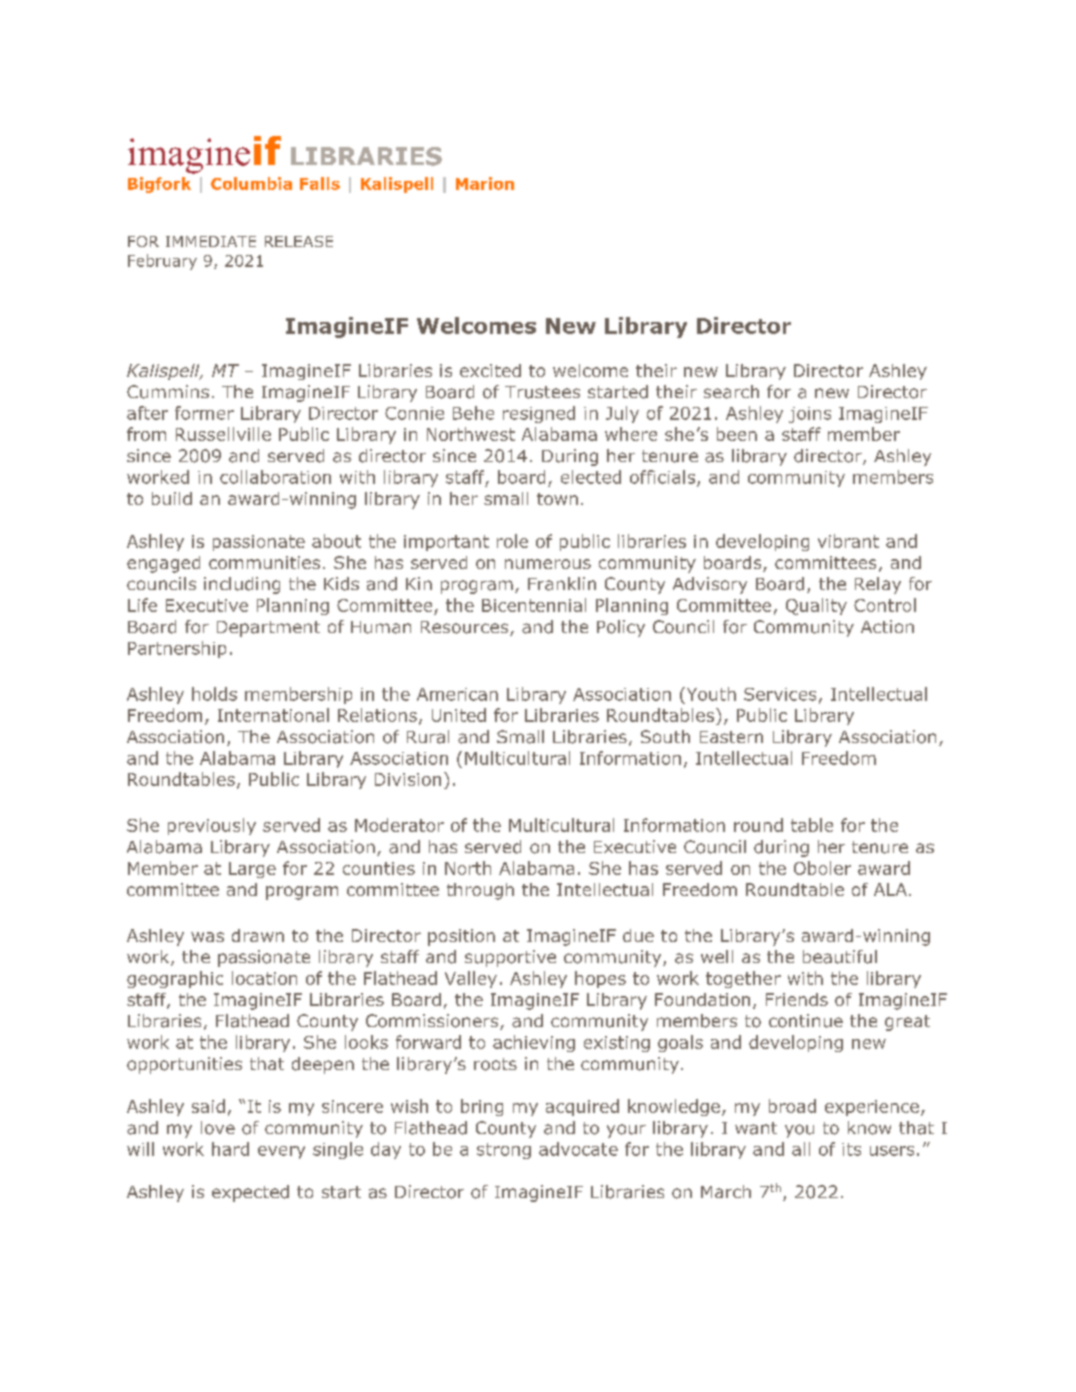 This screenshot has height=1392, width=1076. What do you see at coordinates (512, 541) in the screenshot?
I see `role` at bounding box center [512, 541].
